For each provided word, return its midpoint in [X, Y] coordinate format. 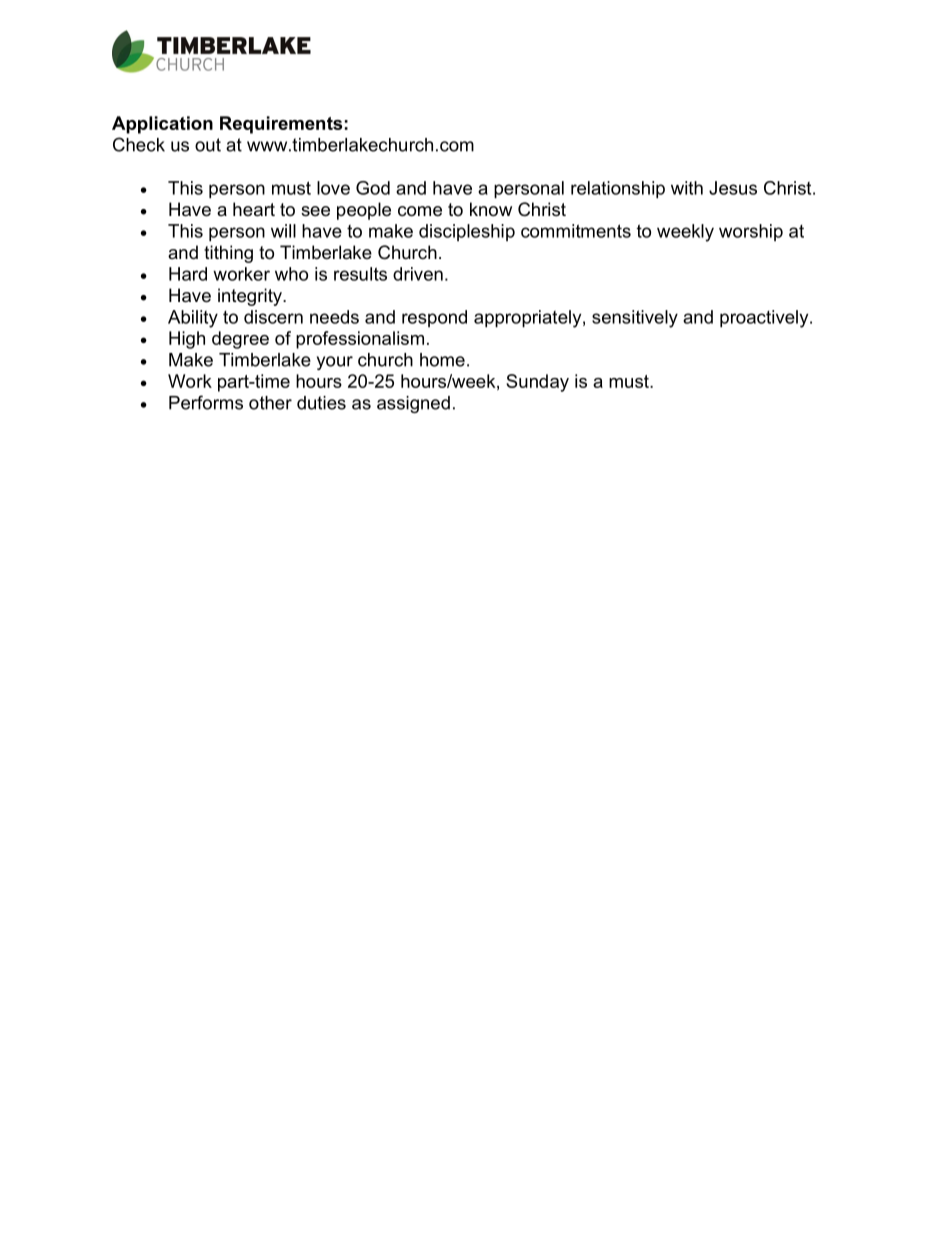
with [687, 188]
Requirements [281, 125]
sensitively [635, 319]
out [208, 145]
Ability [193, 319]
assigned [413, 404]
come [420, 211]
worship [751, 232]
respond [434, 318]
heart [254, 209]
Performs [206, 402]
